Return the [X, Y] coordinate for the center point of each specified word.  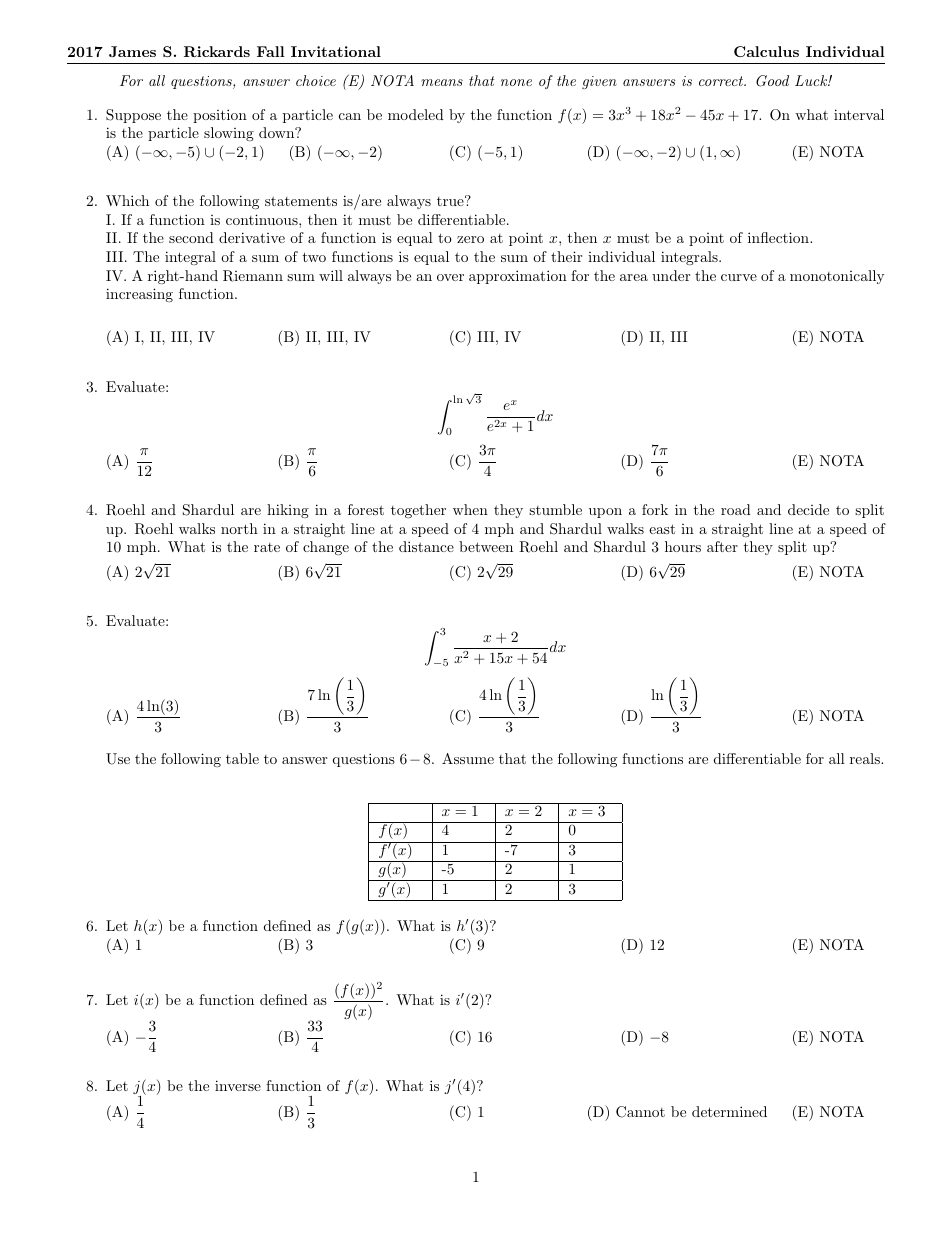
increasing [139, 295]
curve [739, 277]
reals [866, 758]
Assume [468, 758]
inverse [238, 1085]
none [516, 82]
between [486, 546]
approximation [518, 277]
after [722, 546]
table [242, 758]
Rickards [217, 51]
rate [267, 547]
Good [772, 81]
